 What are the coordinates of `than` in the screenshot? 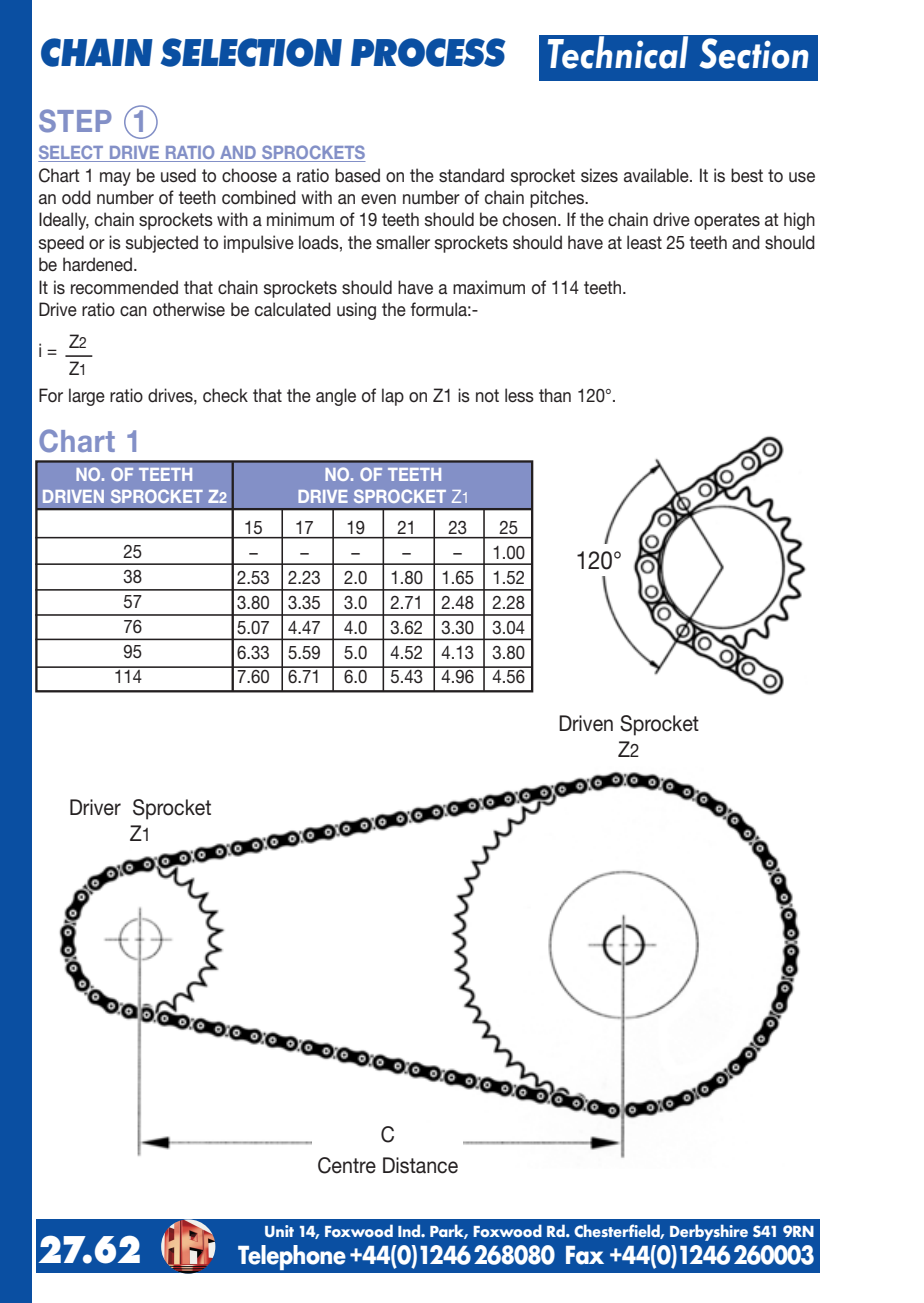 It's located at (555, 395).
